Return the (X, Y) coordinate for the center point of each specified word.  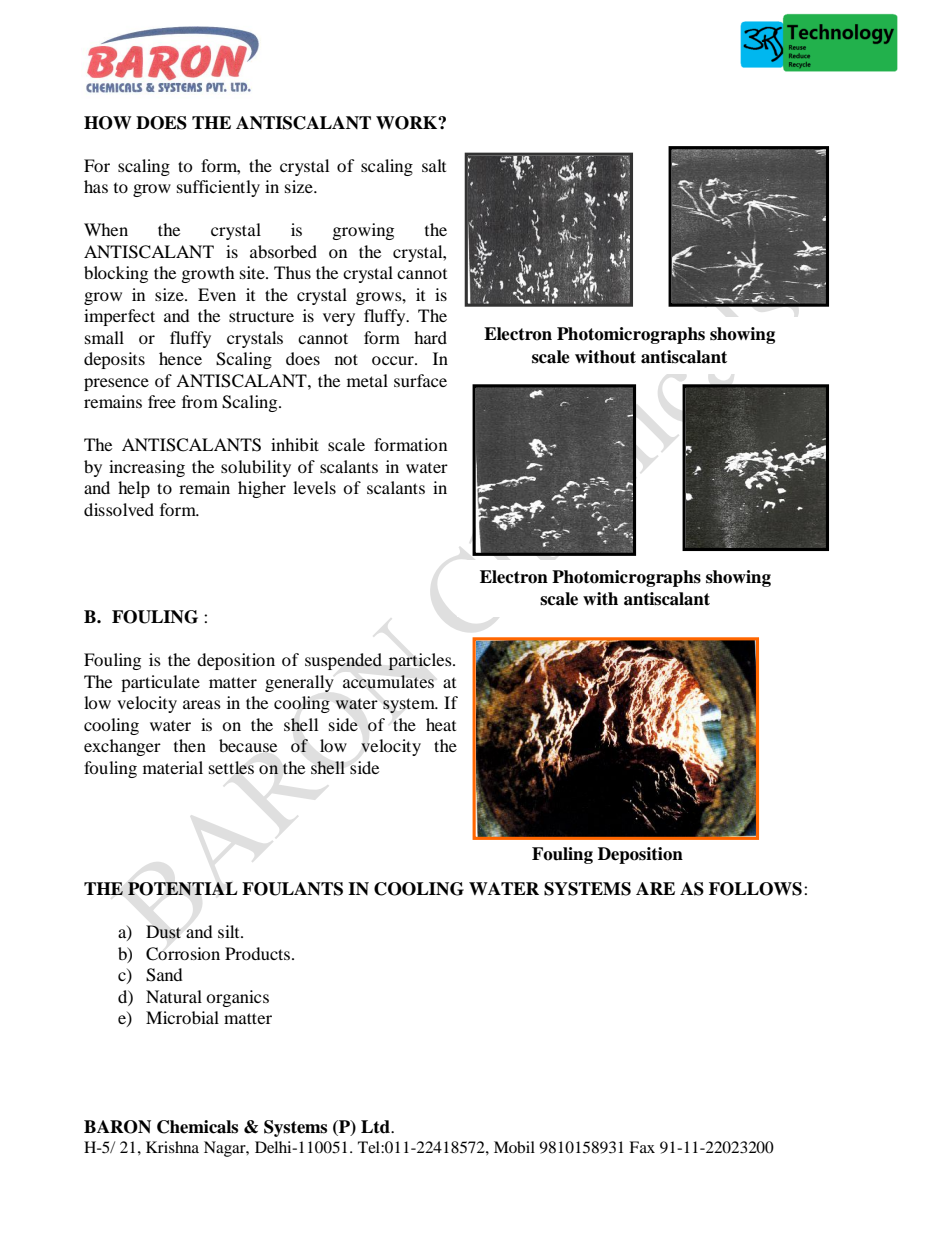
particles (421, 661)
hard (430, 337)
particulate (160, 683)
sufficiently (218, 188)
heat (441, 724)
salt (434, 165)
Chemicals (197, 1127)
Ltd (376, 1127)
